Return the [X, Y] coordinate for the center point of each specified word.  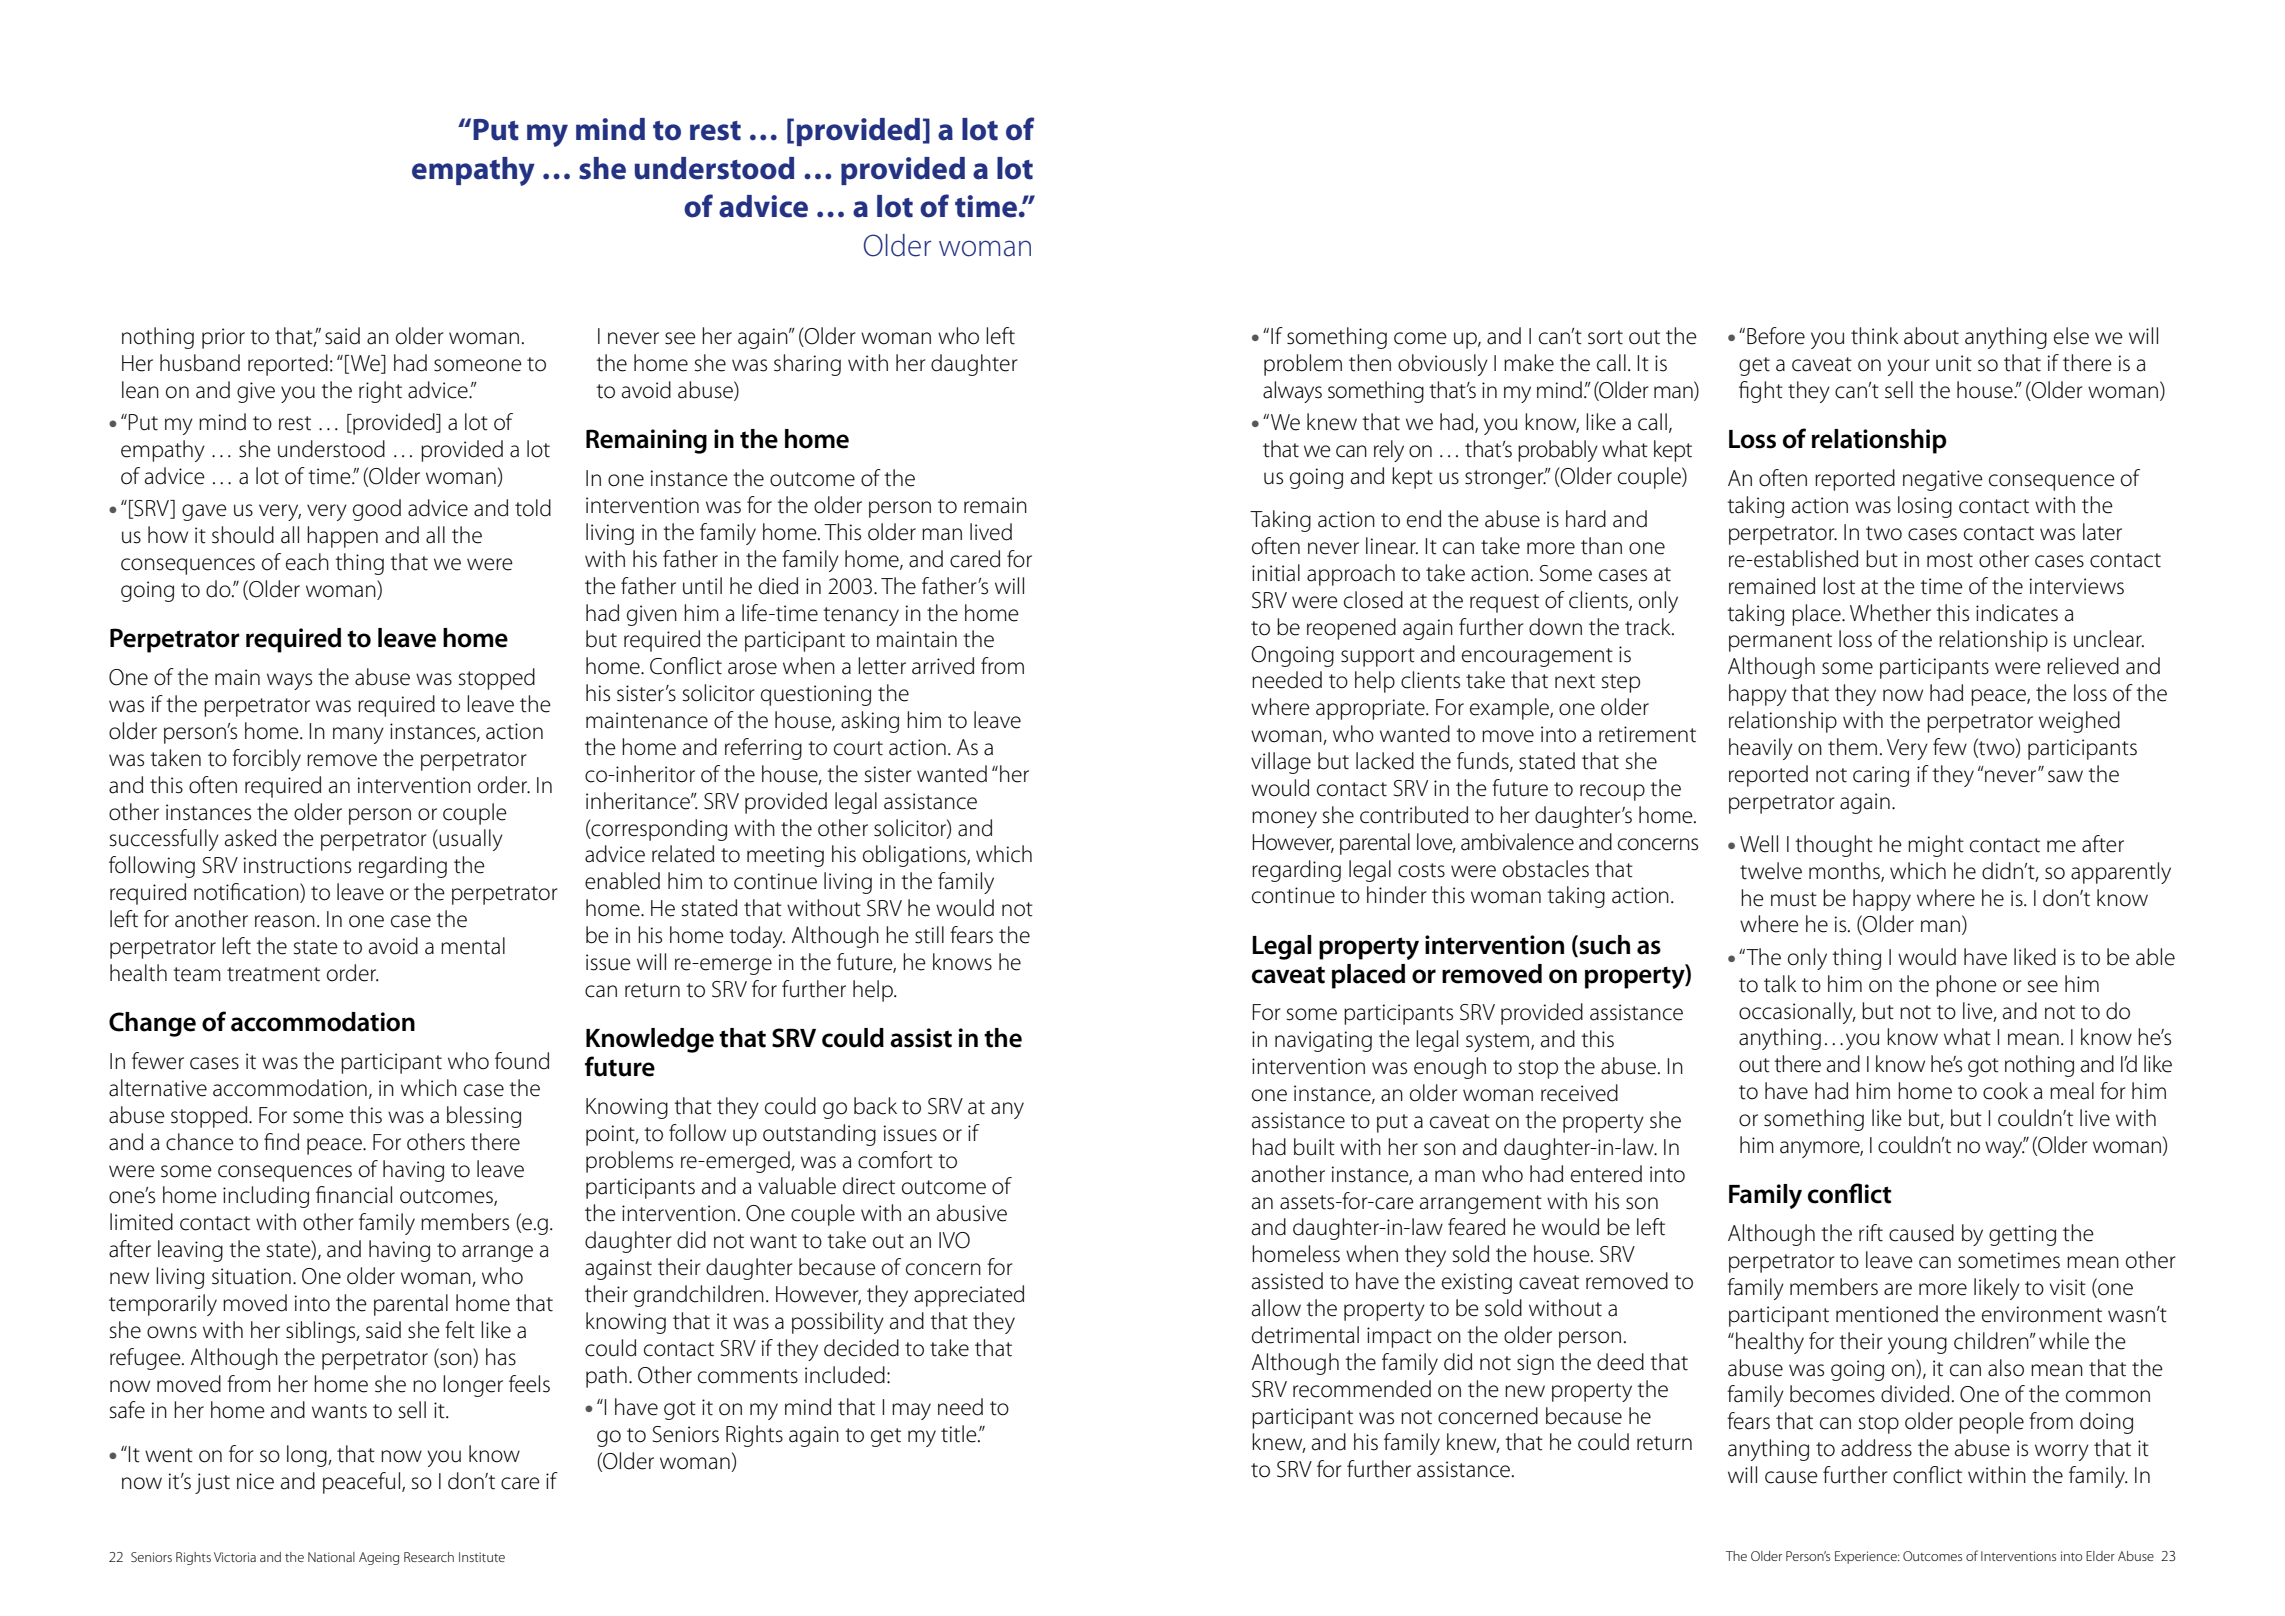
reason [285, 921]
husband [200, 363]
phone [1966, 986]
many [358, 735]
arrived [943, 666]
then [1370, 363]
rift [1871, 1233]
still [929, 935]
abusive [972, 1213]
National [331, 1557]
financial [354, 1195]
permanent [1780, 642]
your [1908, 367]
